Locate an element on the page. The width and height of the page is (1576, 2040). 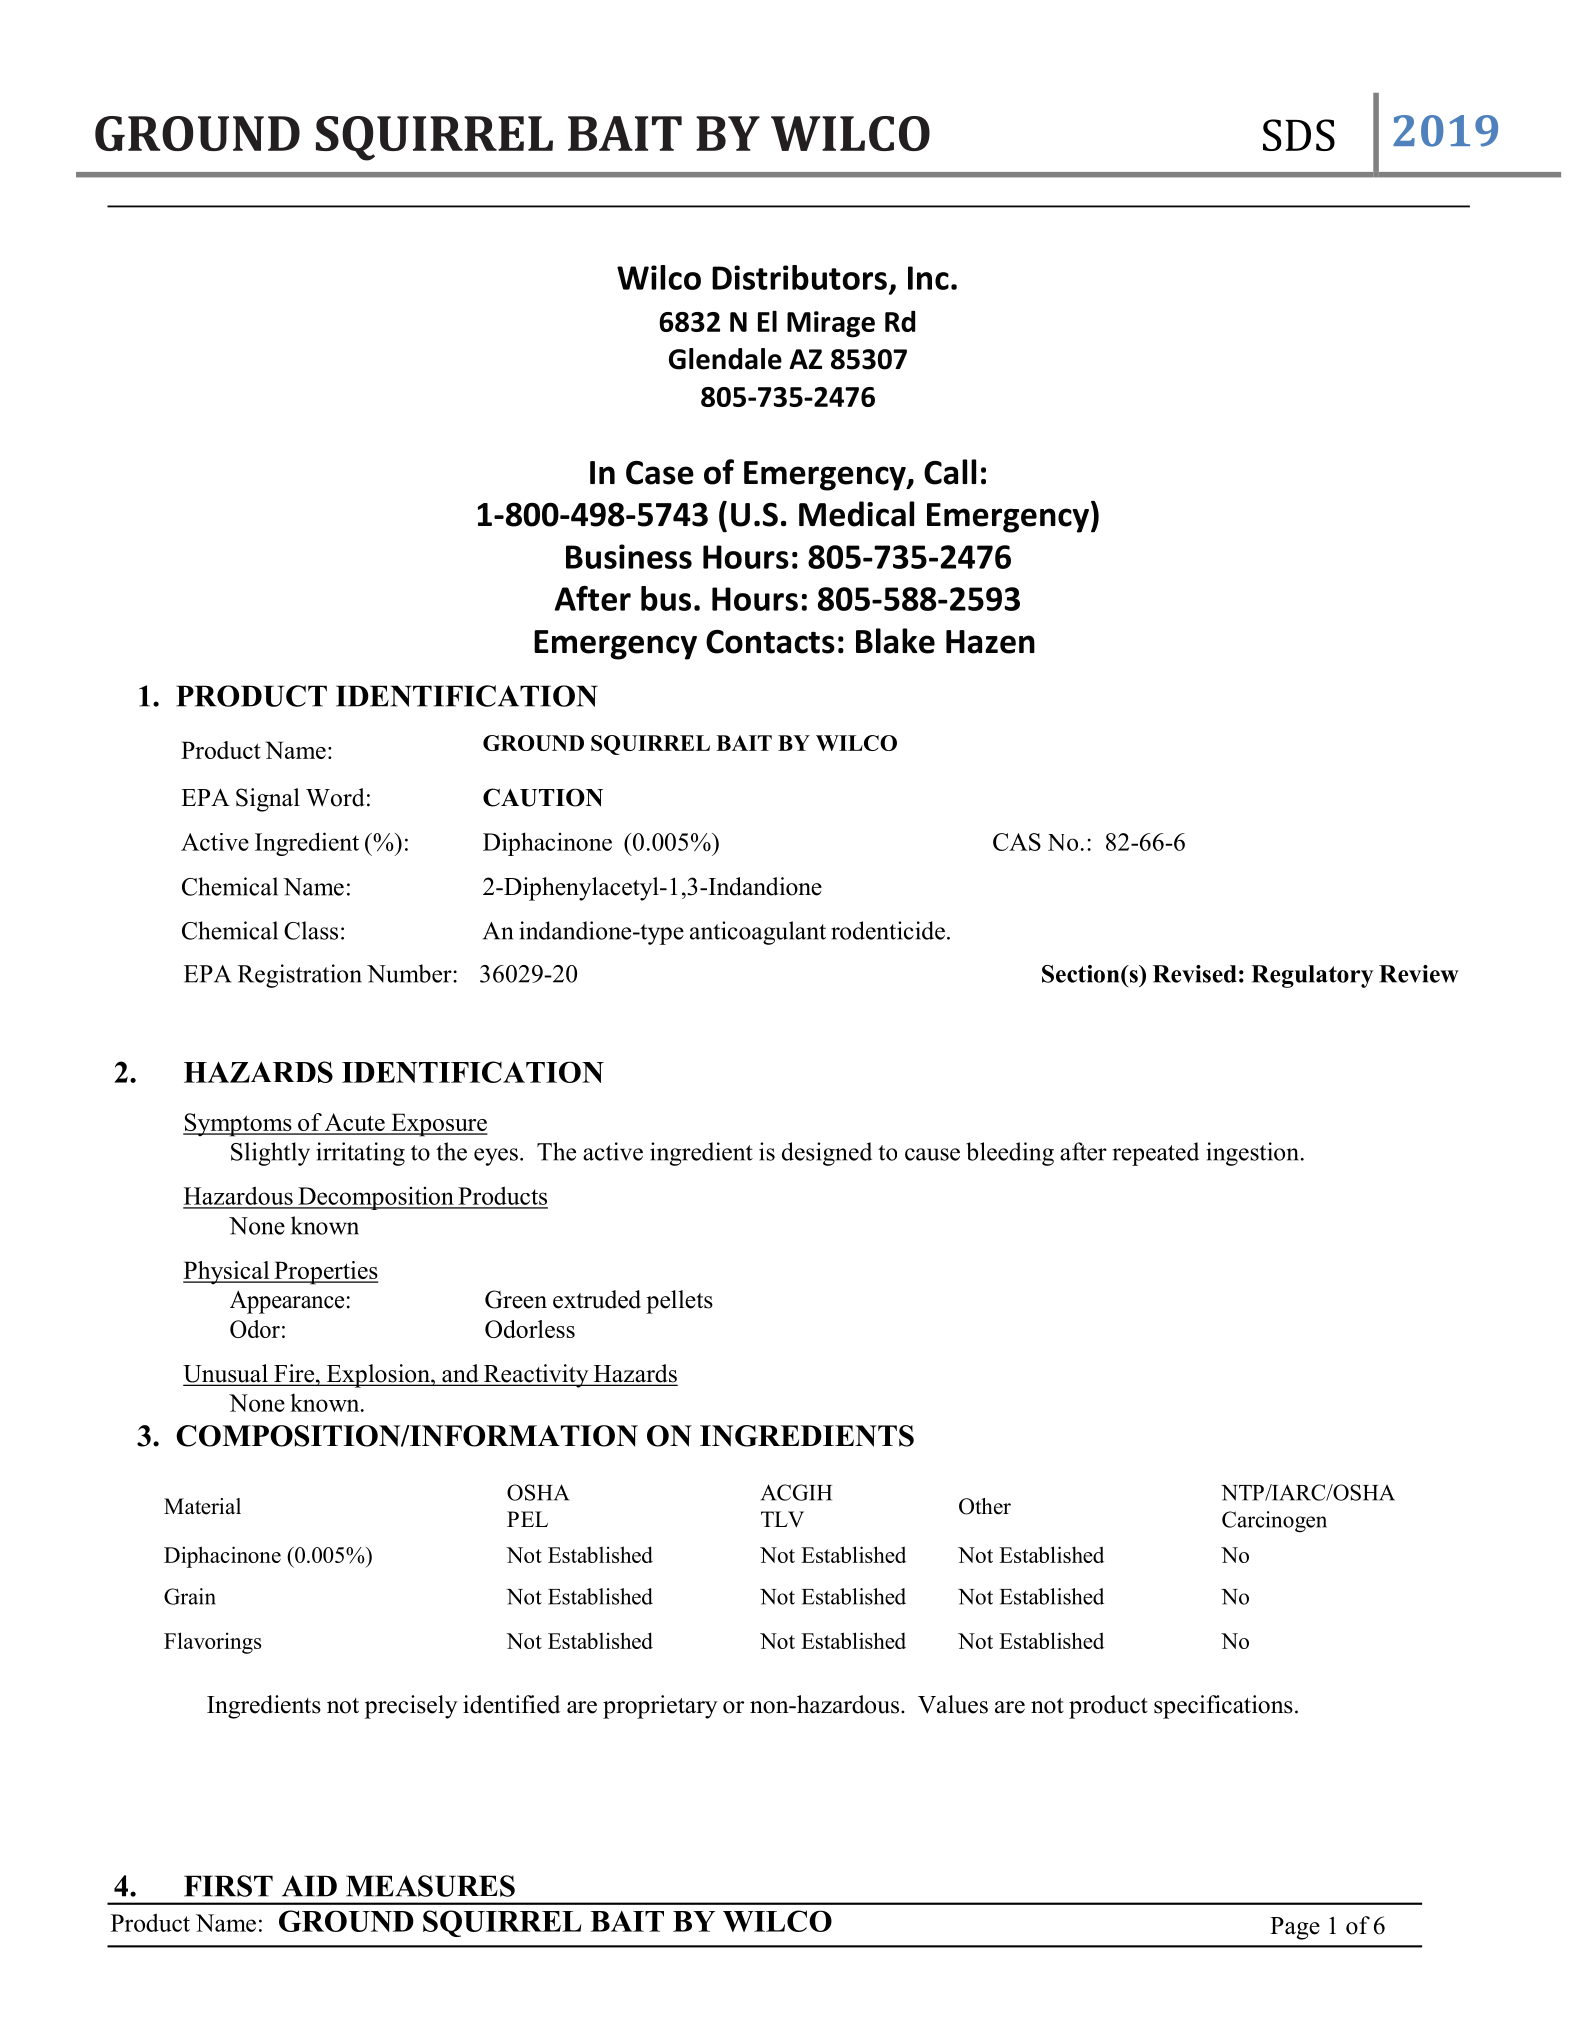
AID is located at coordinates (309, 1886).
